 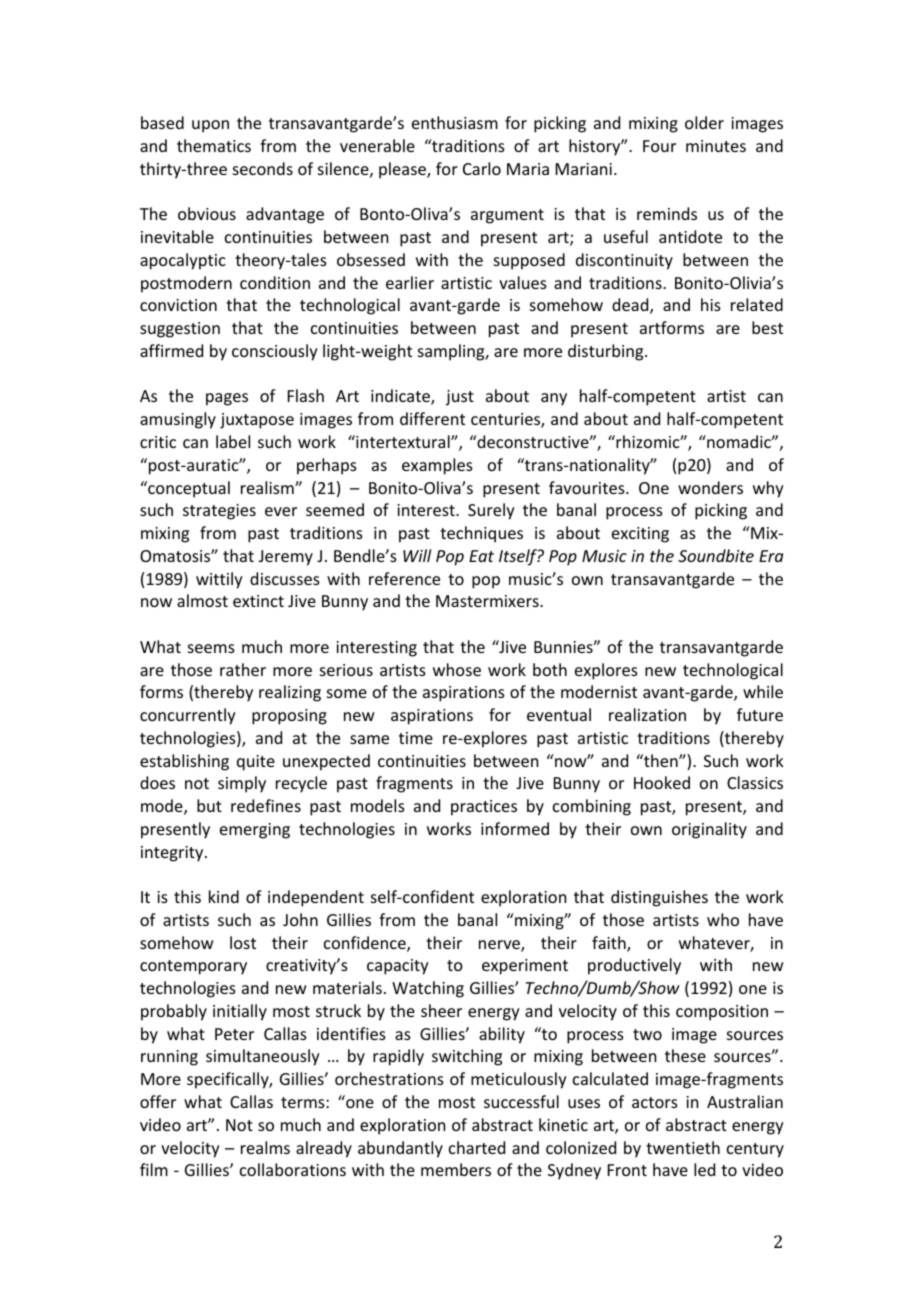 I want to click on venerable, so click(x=377, y=145).
